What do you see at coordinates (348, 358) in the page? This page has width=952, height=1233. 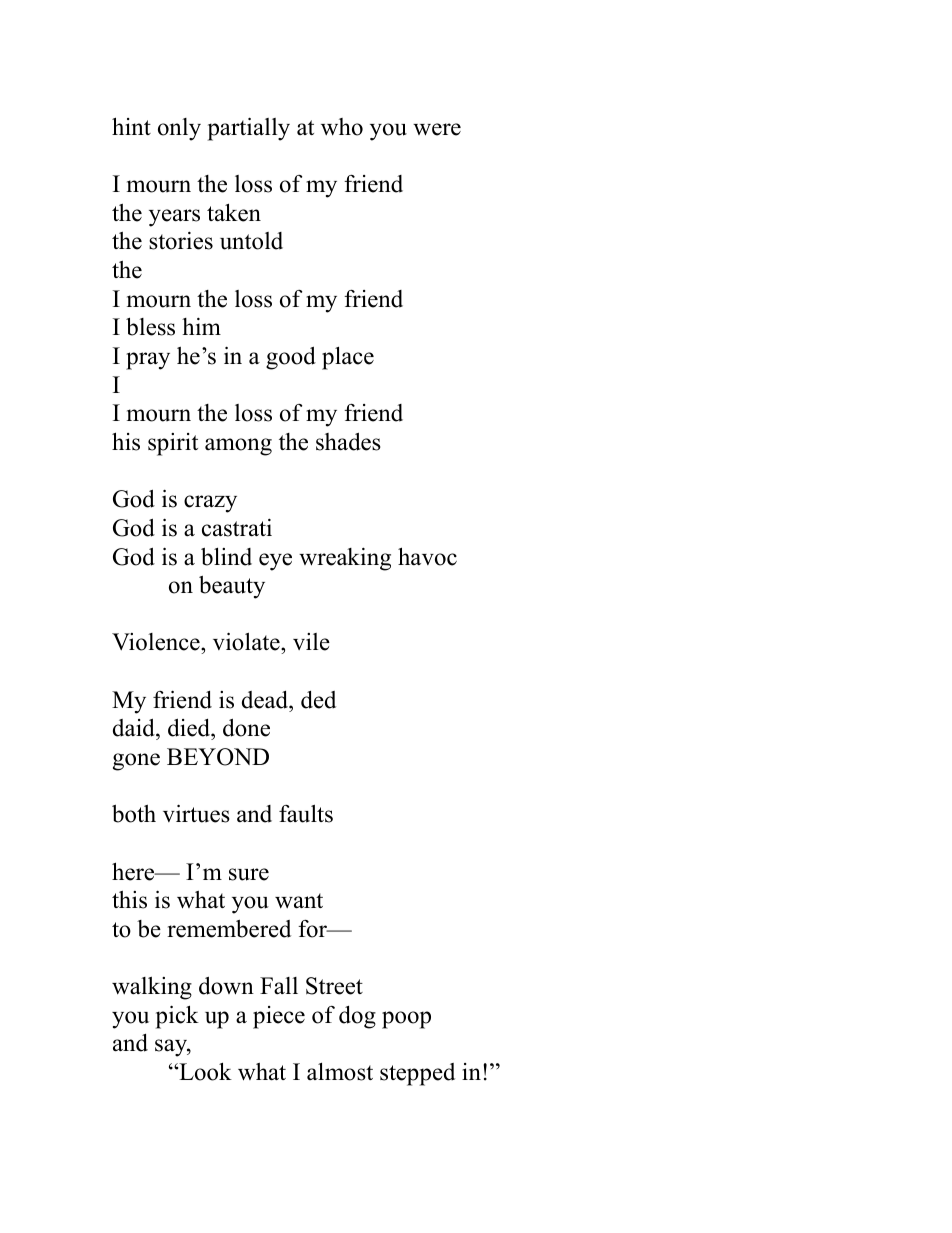 I see `place` at bounding box center [348, 358].
